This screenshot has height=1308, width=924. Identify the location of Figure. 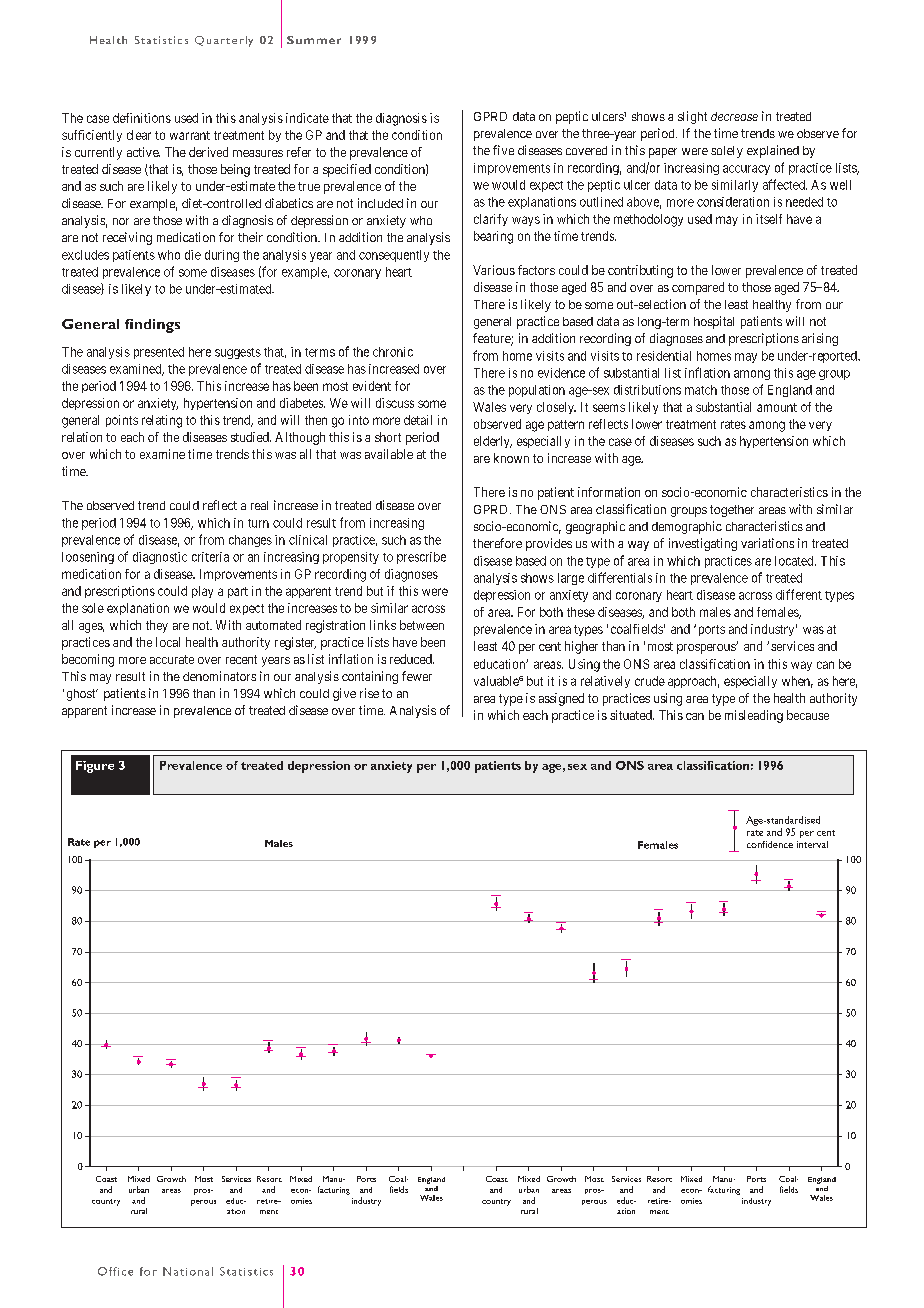
(95, 767).
